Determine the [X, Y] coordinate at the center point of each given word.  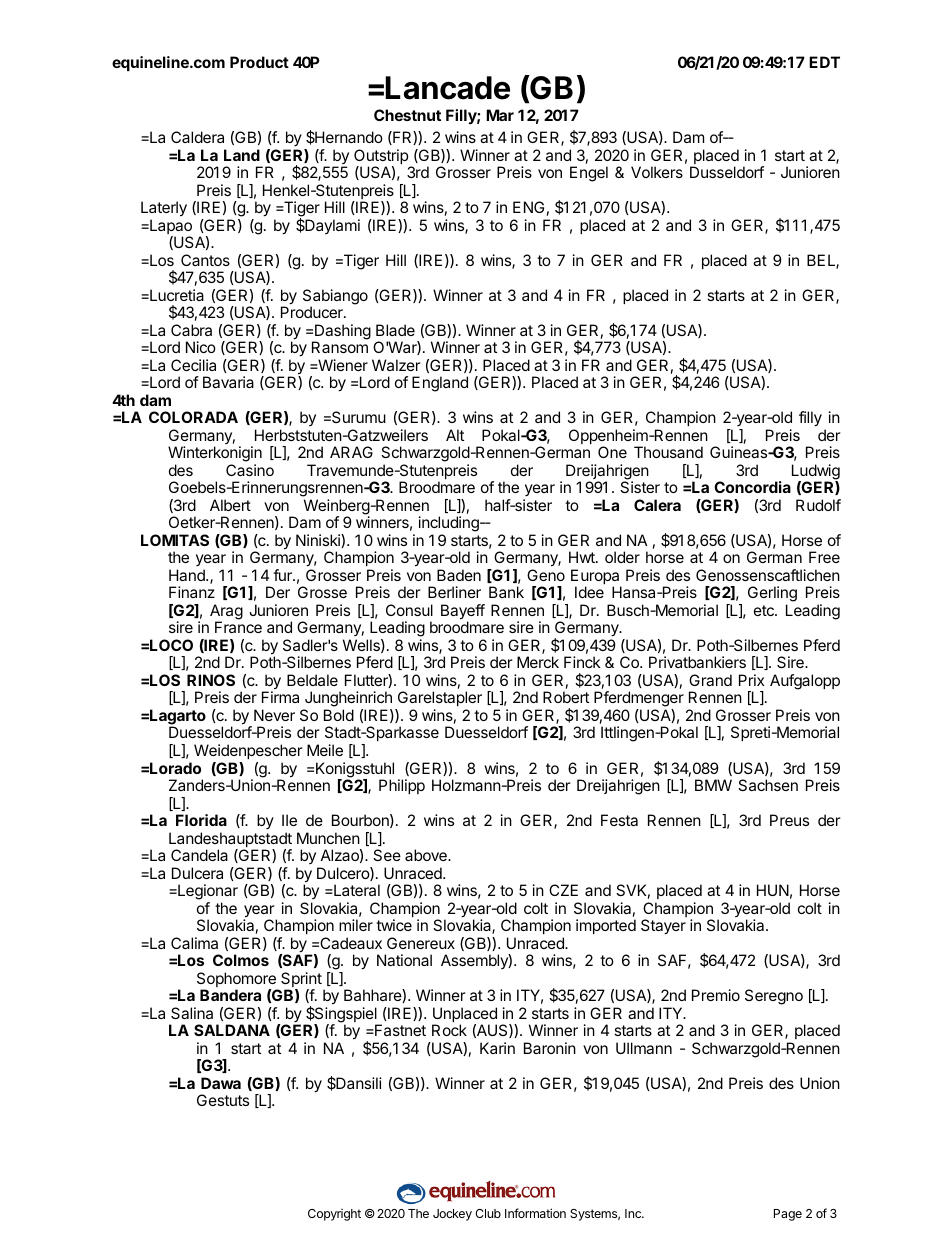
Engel [589, 174]
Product [259, 62]
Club [488, 1213]
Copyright [334, 1215]
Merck [538, 662]
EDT [824, 62]
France [238, 627]
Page [788, 1215]
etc [765, 610]
